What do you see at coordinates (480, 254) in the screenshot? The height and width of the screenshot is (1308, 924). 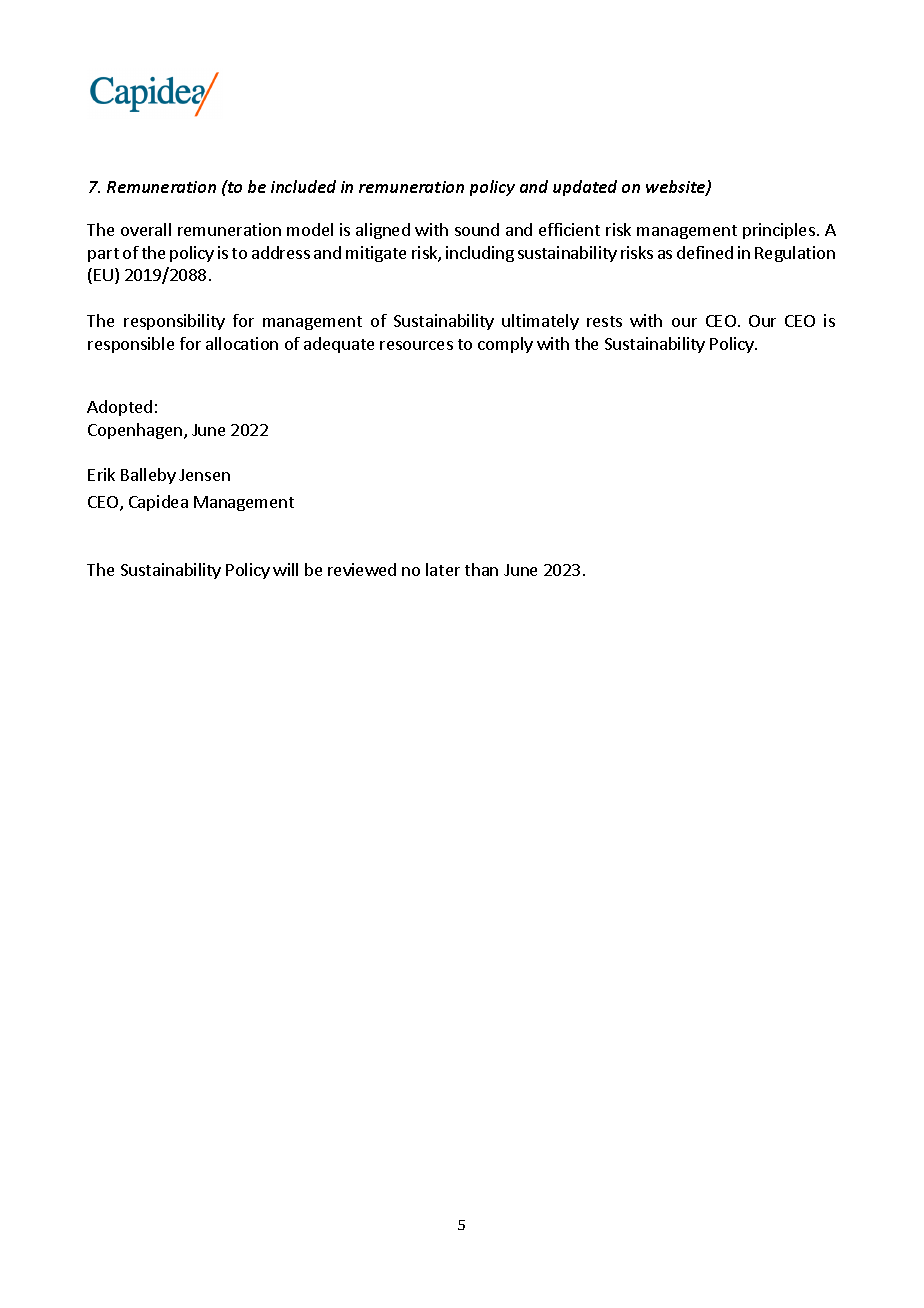 I see `including` at bounding box center [480, 254].
